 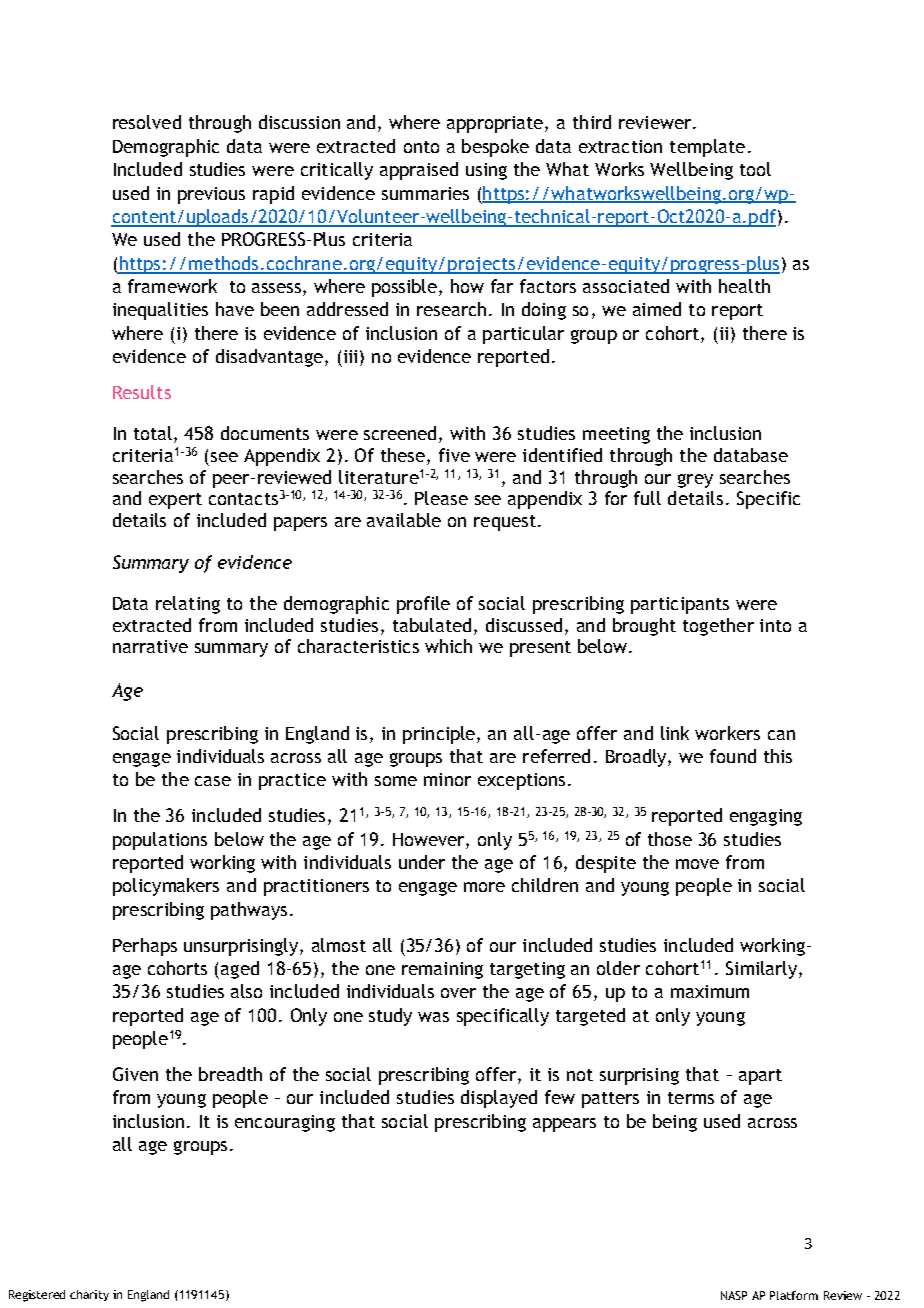 I want to click on Results, so click(x=142, y=392).
